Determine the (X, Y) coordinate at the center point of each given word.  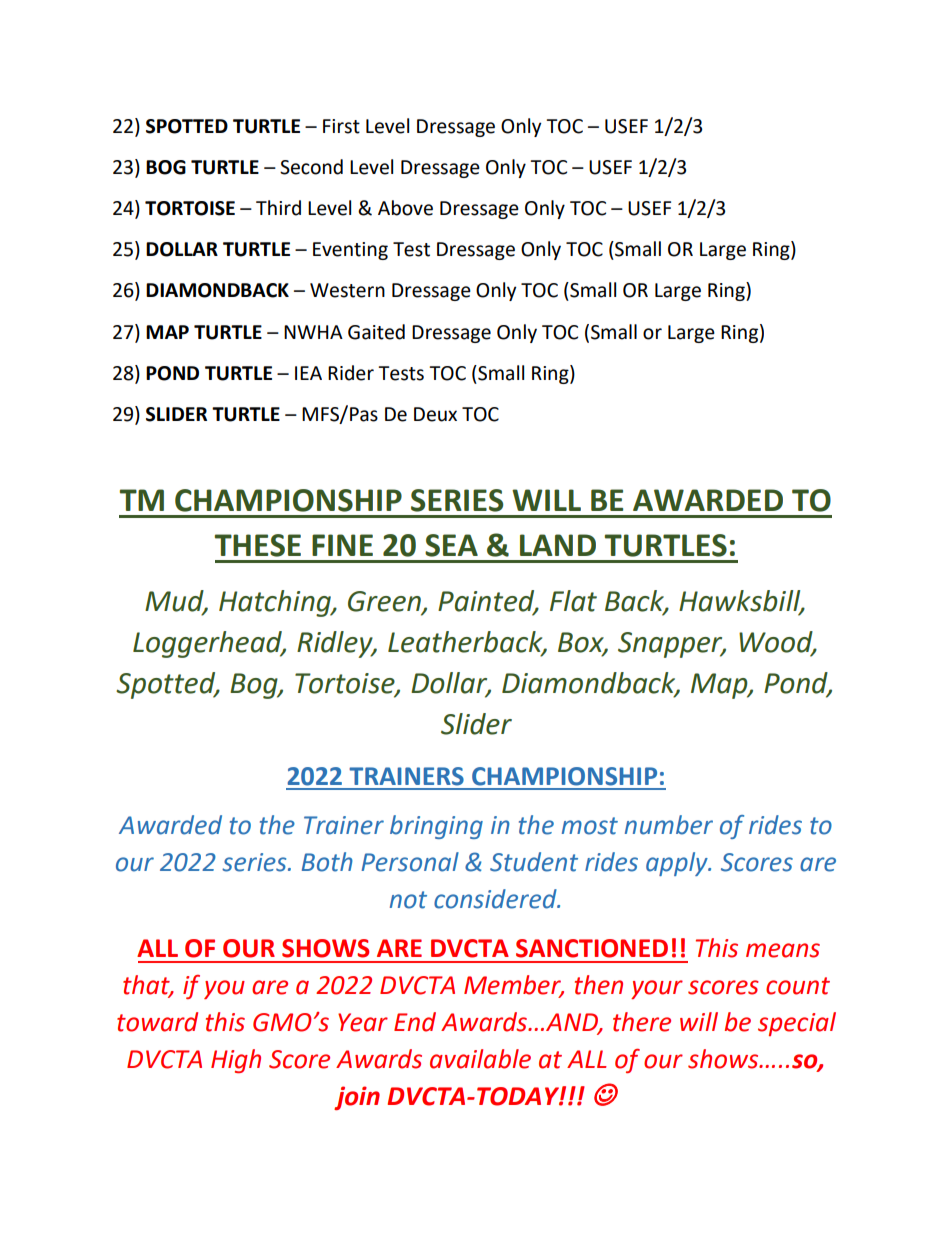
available (480, 1059)
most (590, 826)
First (341, 126)
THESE (258, 545)
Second (311, 167)
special (797, 1024)
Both (327, 862)
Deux (435, 414)
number (669, 825)
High (236, 1061)
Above (405, 208)
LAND (558, 545)
